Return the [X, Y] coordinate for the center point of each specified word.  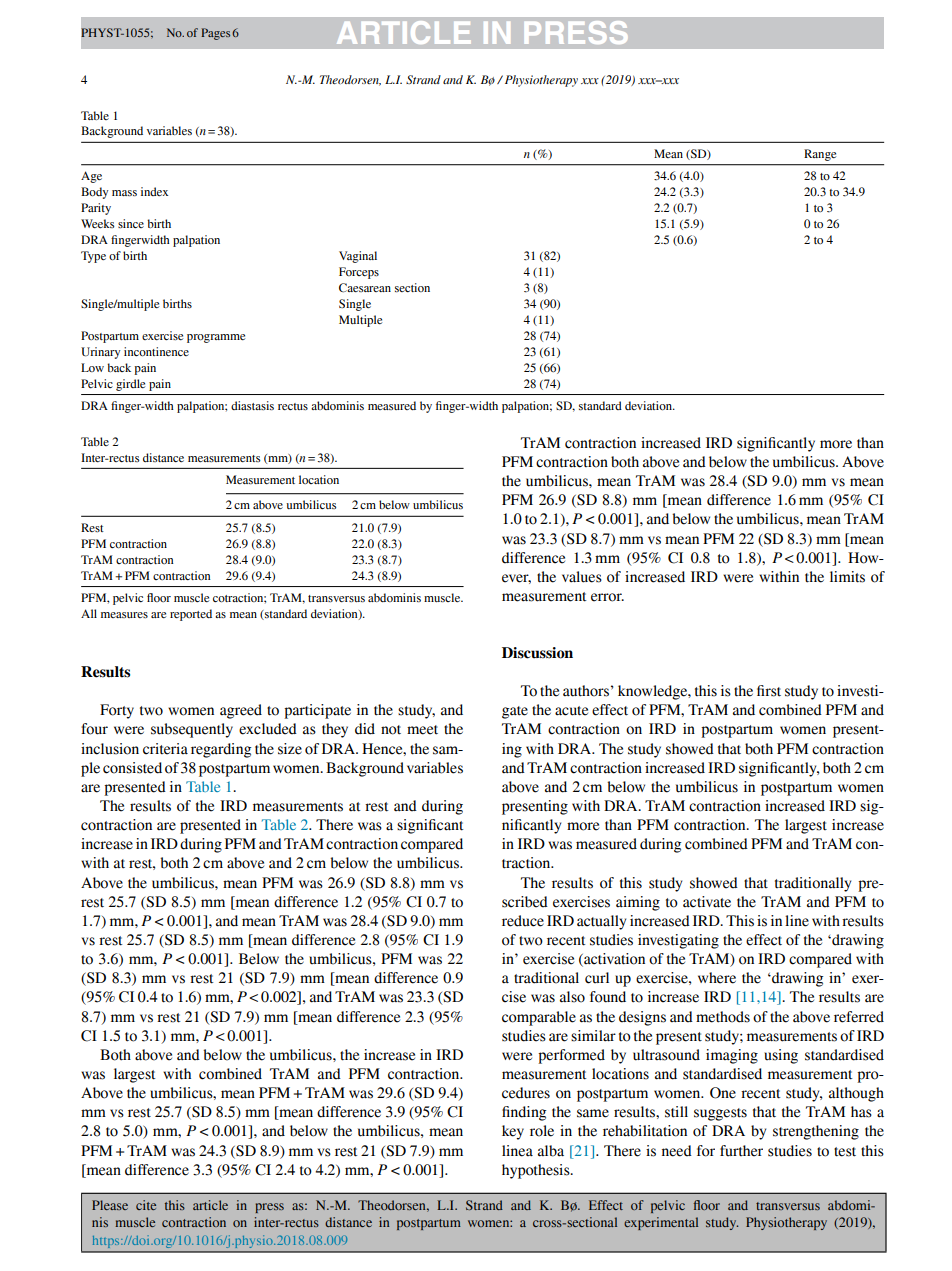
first [769, 691]
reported [191, 615]
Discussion [537, 653]
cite [146, 1205]
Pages [215, 34]
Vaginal [358, 257]
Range [820, 155]
